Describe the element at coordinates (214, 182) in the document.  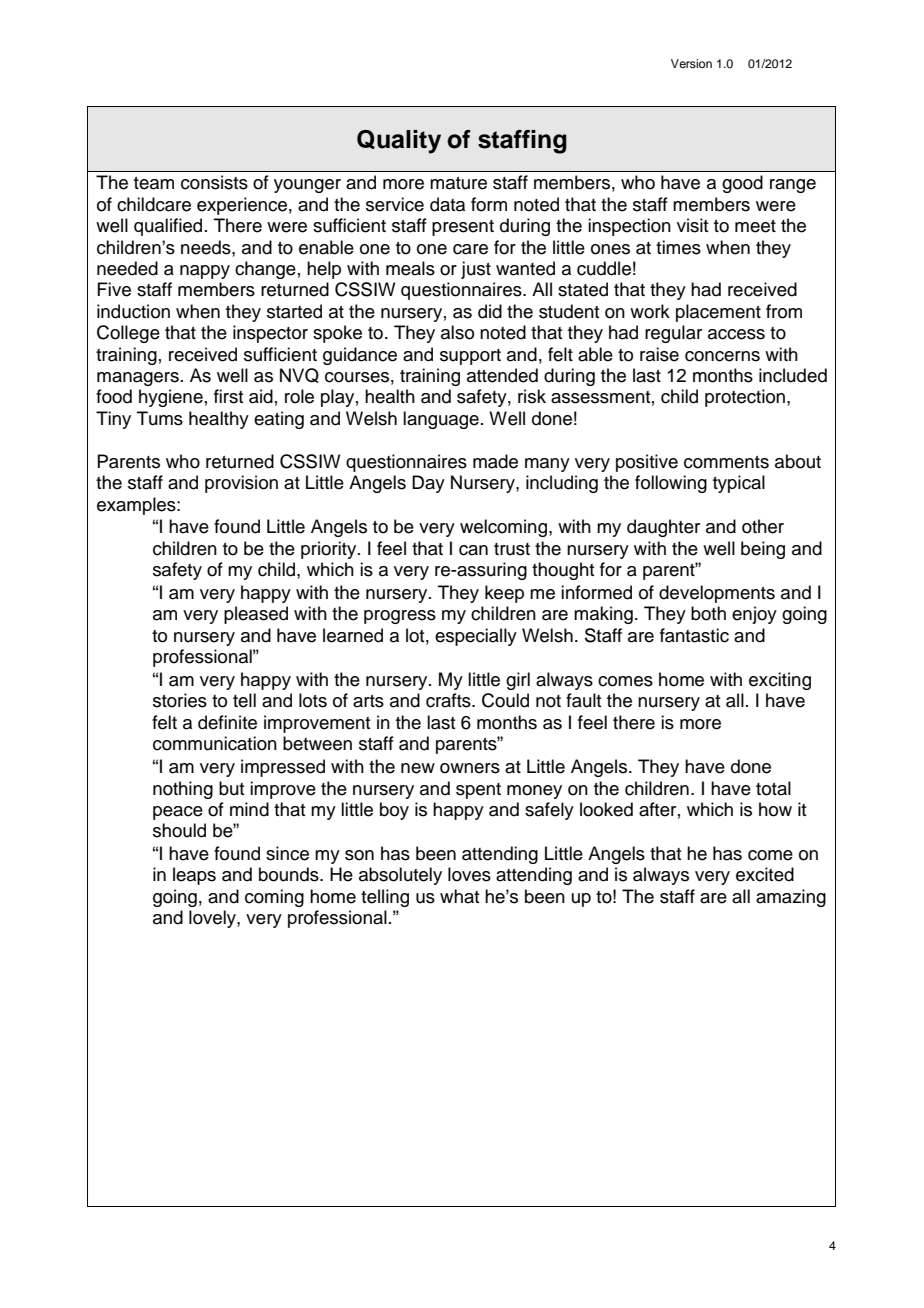
I see `consists` at that location.
